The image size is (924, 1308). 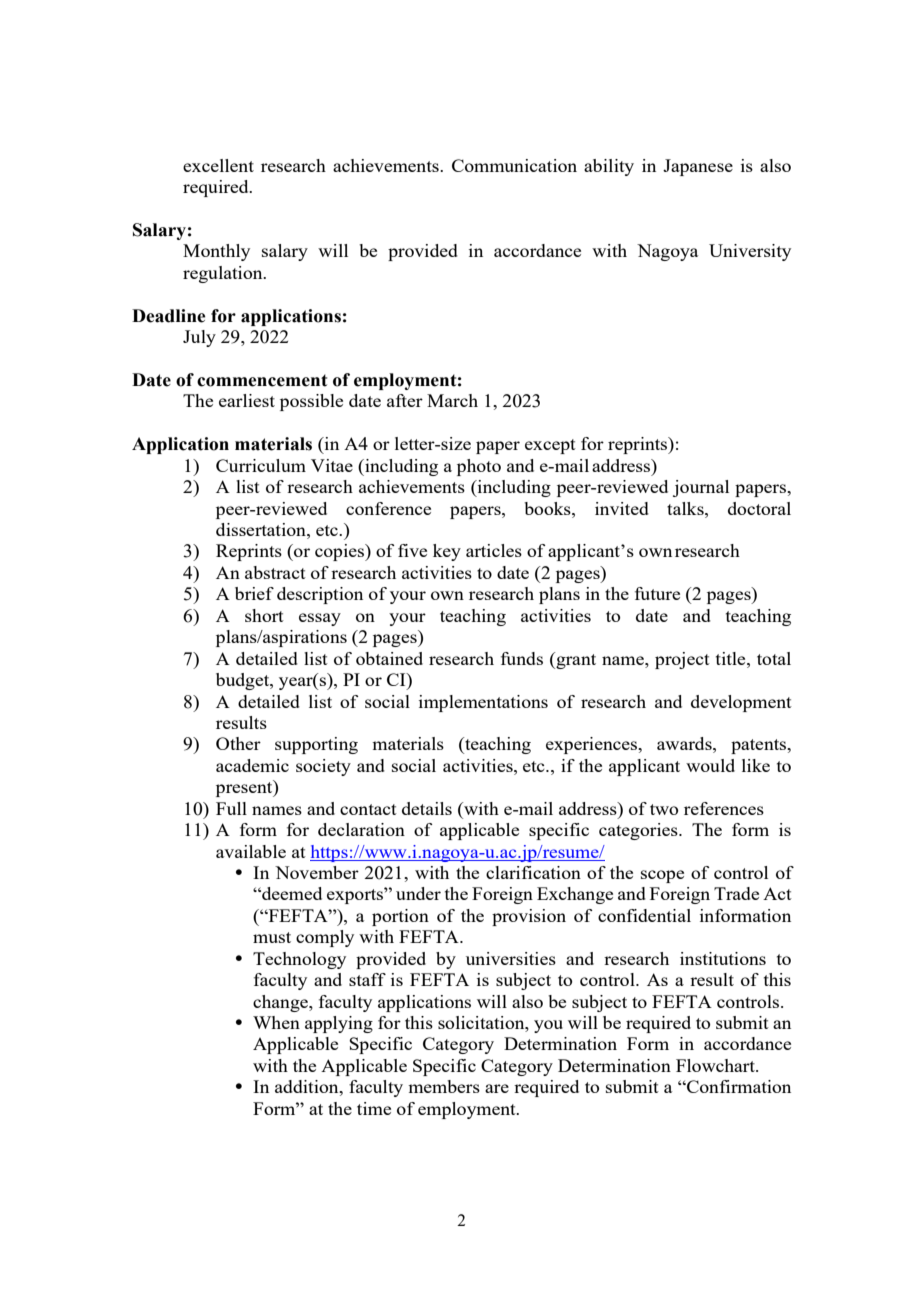 What do you see at coordinates (245, 788) in the screenshot?
I see `present` at bounding box center [245, 788].
